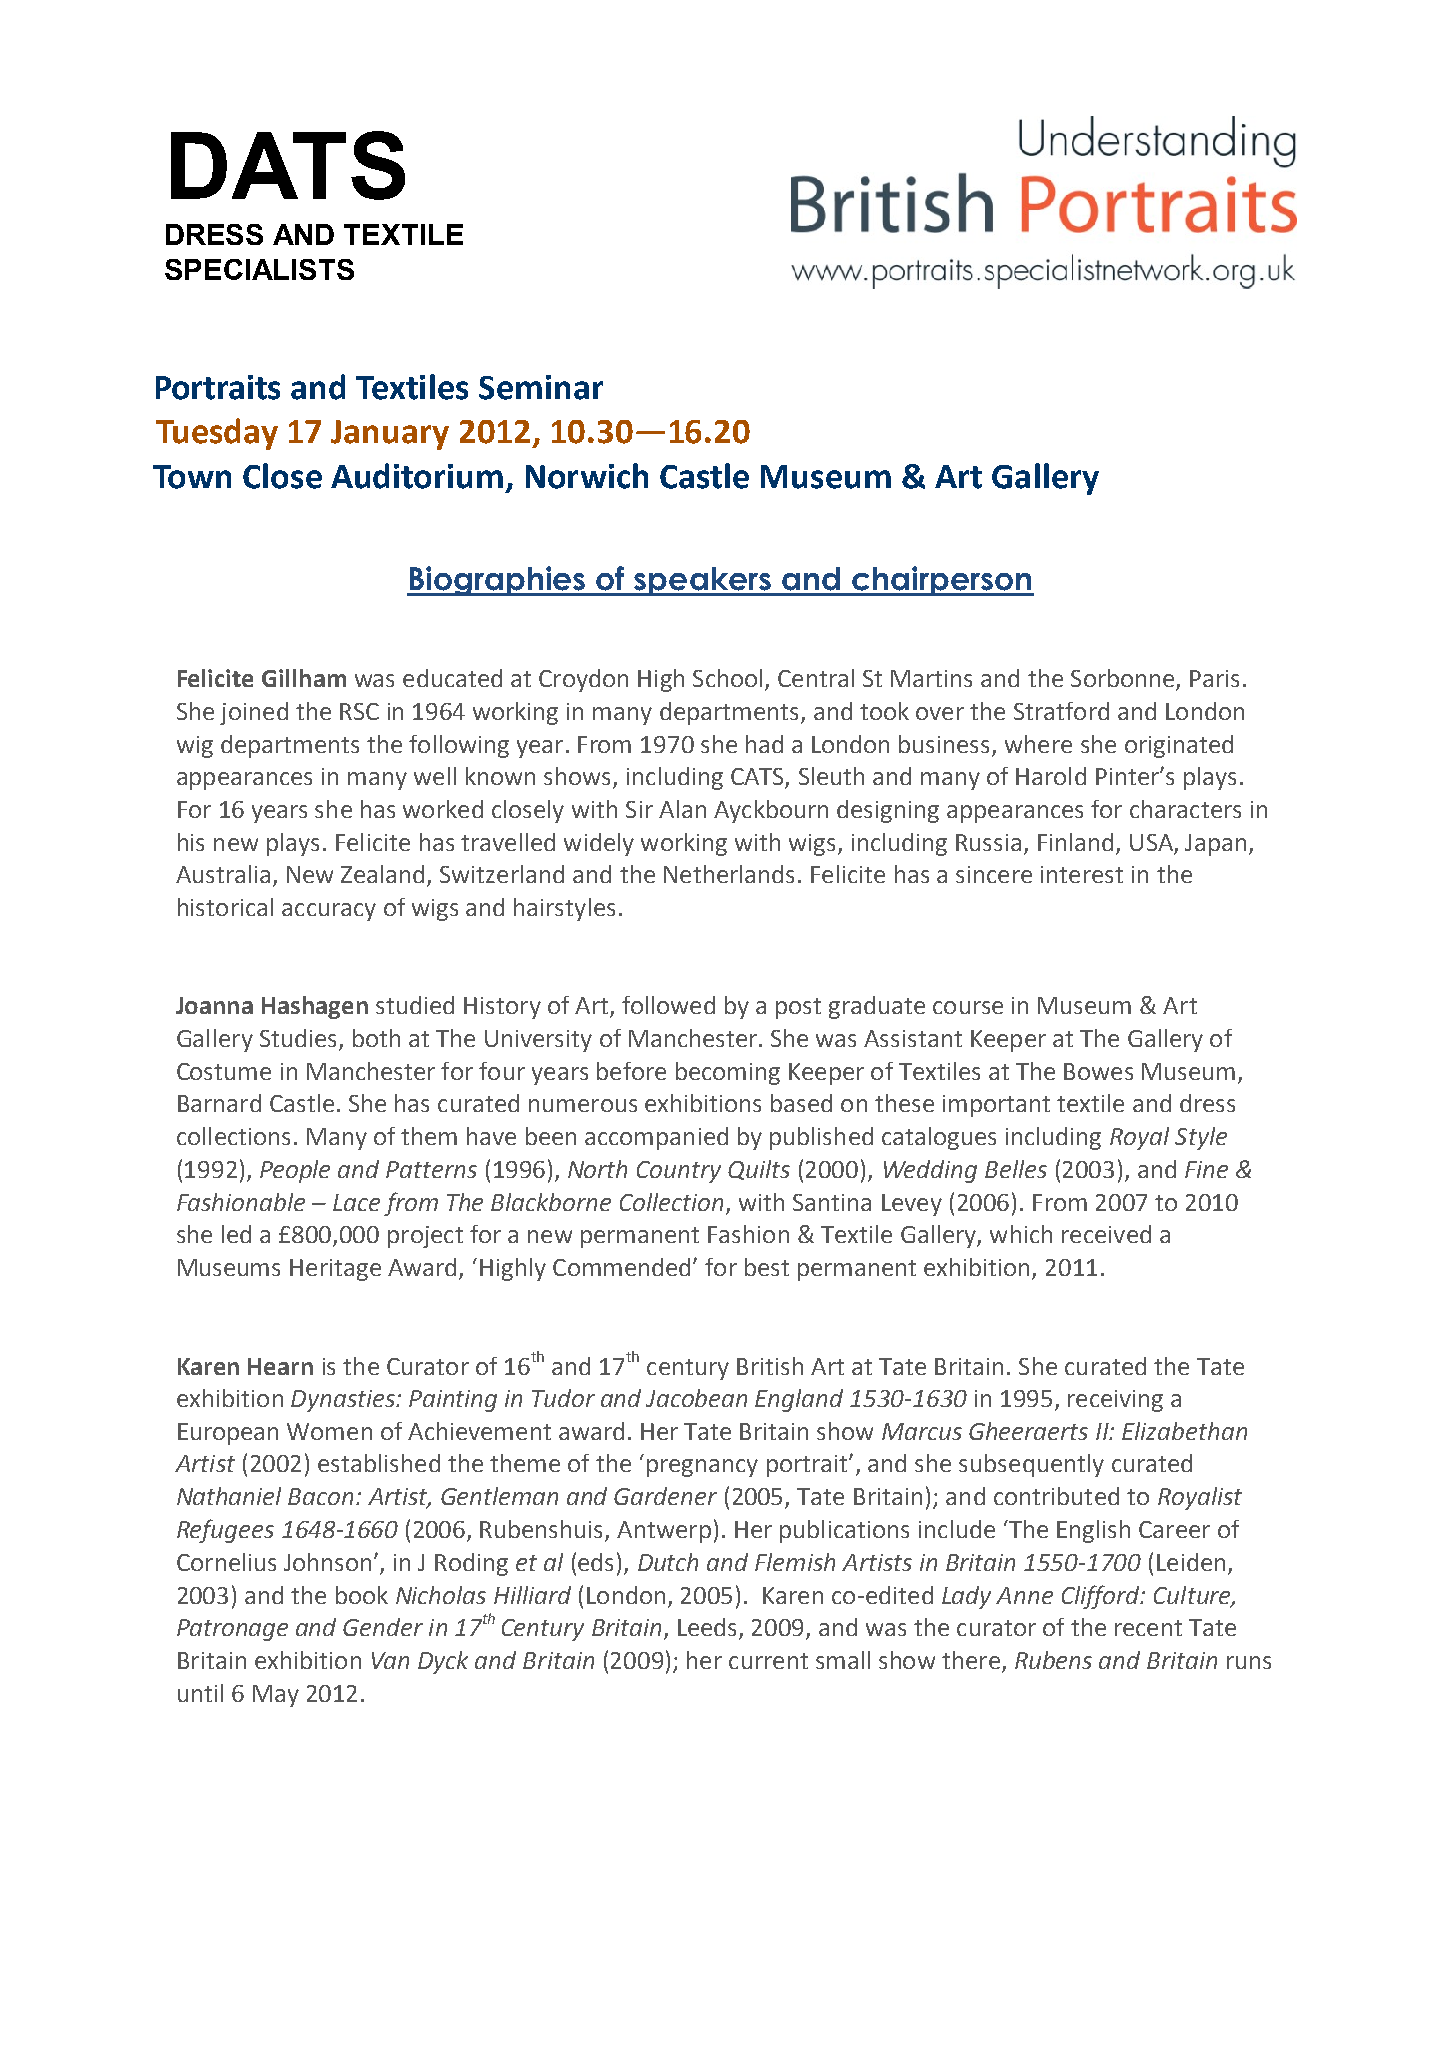  What do you see at coordinates (383, 1627) in the screenshot?
I see `Gender` at bounding box center [383, 1627].
